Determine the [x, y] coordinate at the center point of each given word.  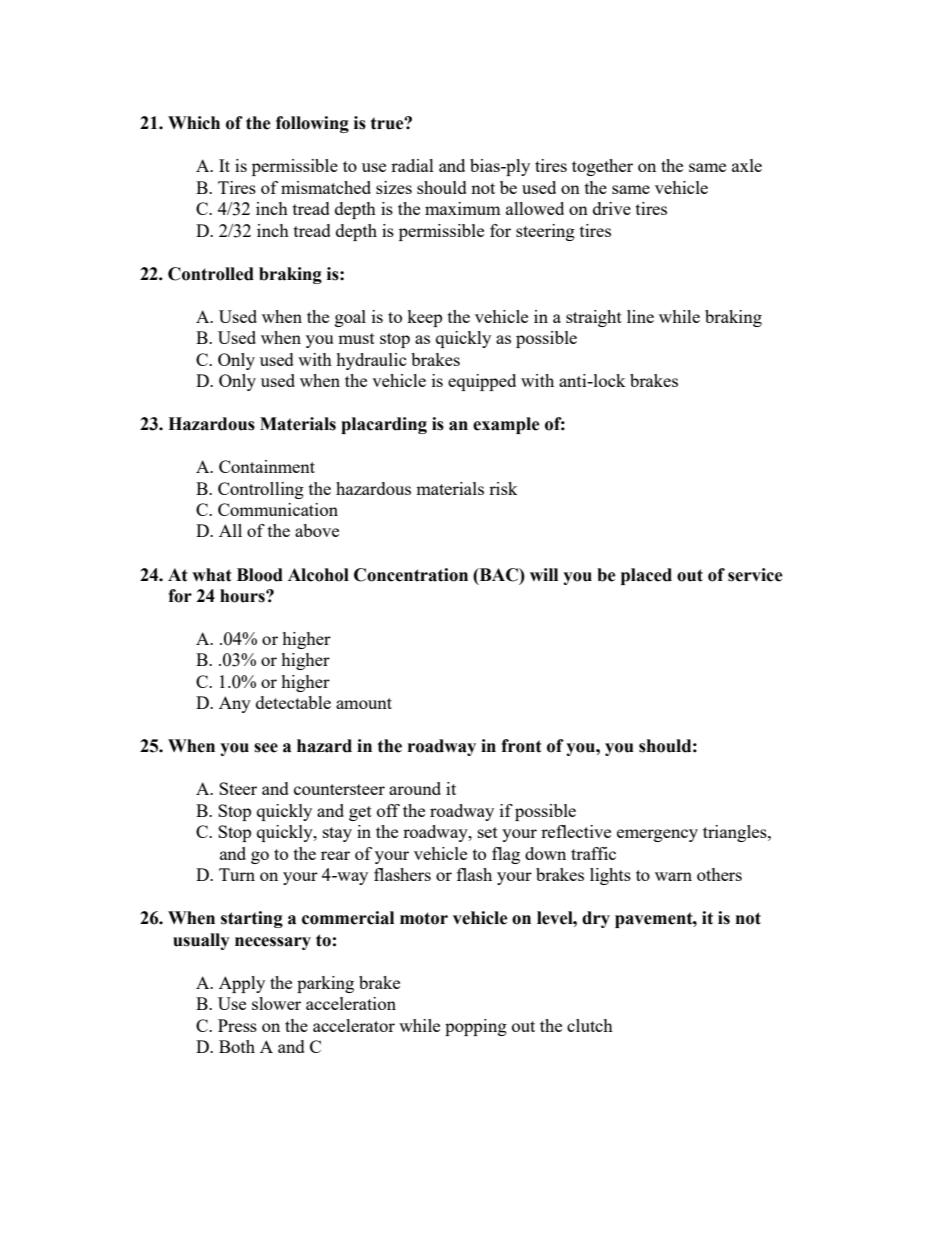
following [312, 124]
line [640, 316]
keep [424, 318]
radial [412, 165]
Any [235, 704]
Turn [237, 874]
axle [747, 165]
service [755, 575]
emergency [657, 835]
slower [276, 1003]
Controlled [211, 274]
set [488, 832]
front [521, 746]
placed [646, 576]
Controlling [261, 490]
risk [503, 488]
